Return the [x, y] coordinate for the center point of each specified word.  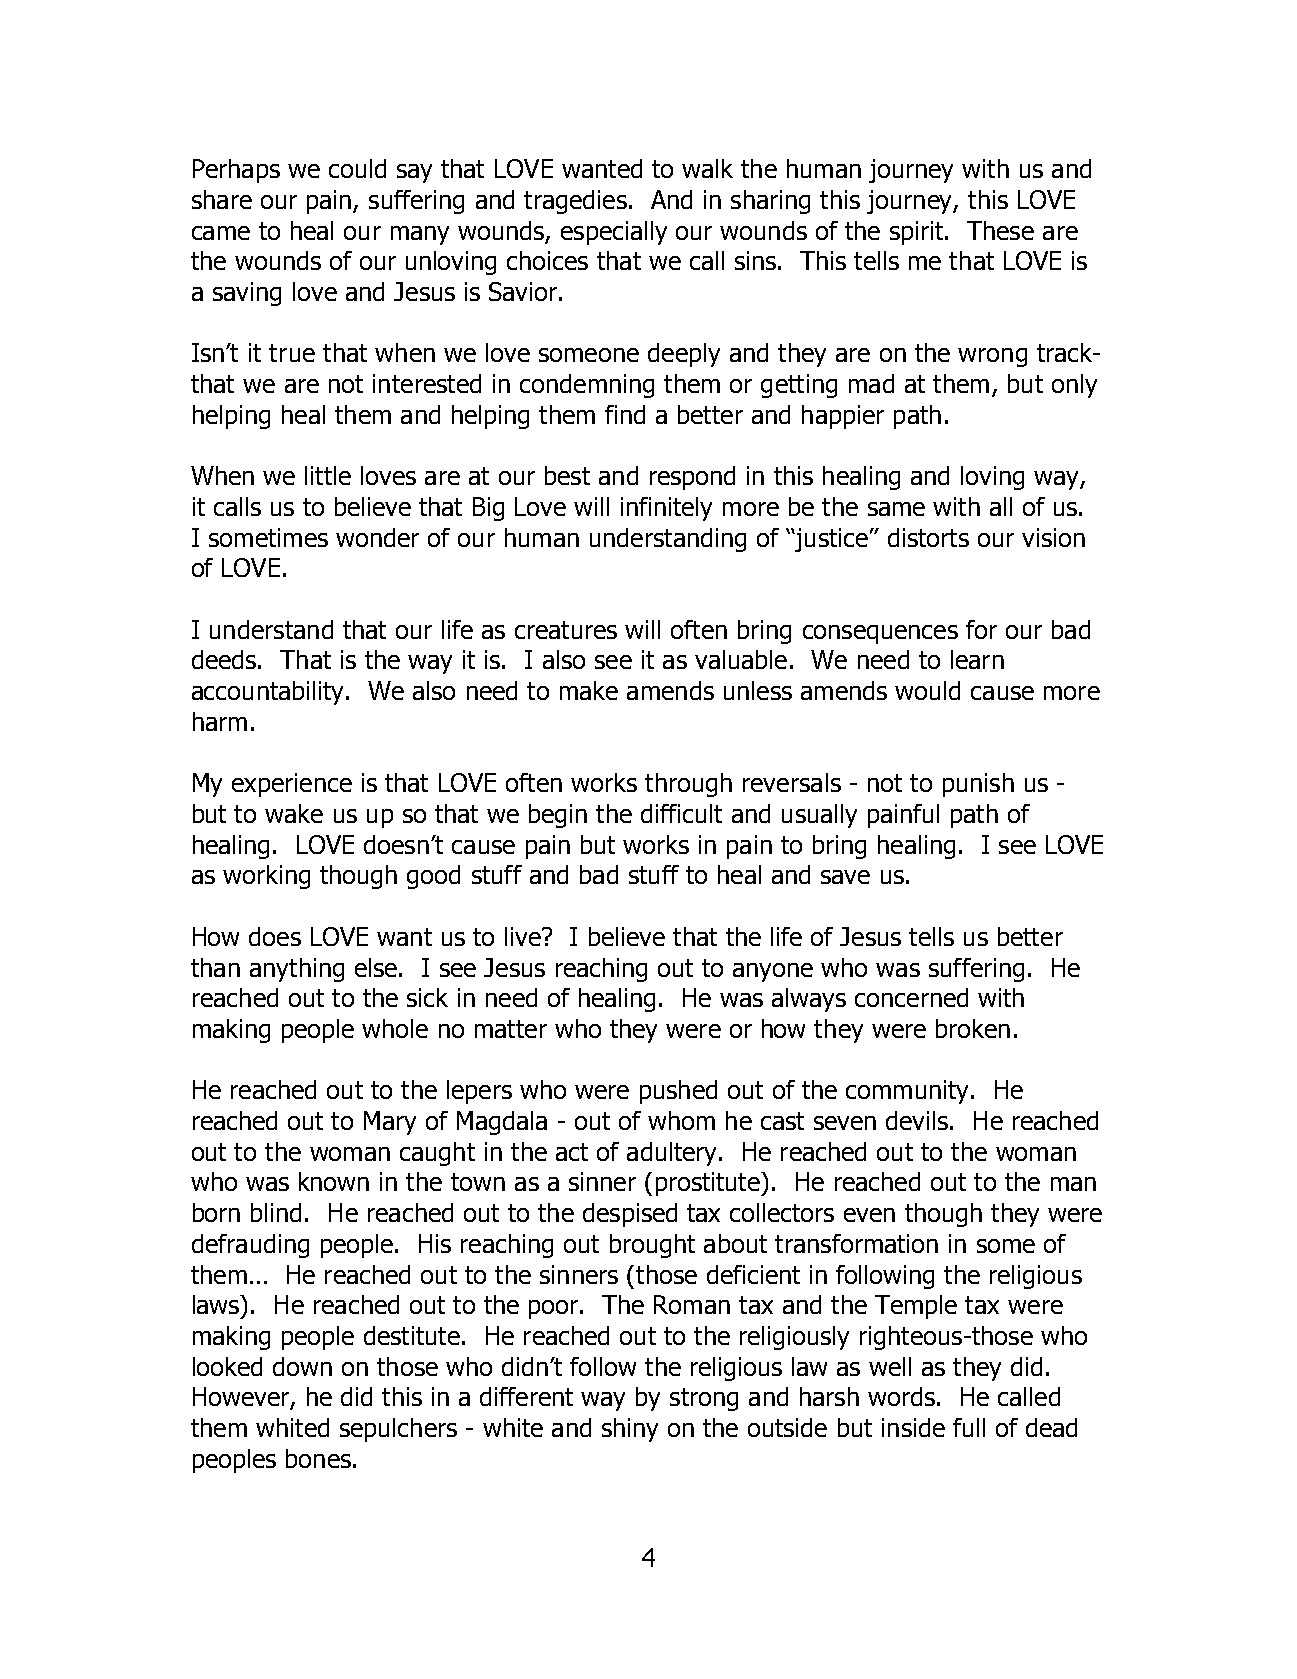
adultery [673, 1154]
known [334, 1181]
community [907, 1092]
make [589, 690]
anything [297, 970]
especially [614, 233]
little [328, 475]
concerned [911, 997]
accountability [269, 693]
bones [318, 1458]
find [625, 414]
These [1000, 230]
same [896, 509]
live [524, 936]
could [357, 168]
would [927, 690]
